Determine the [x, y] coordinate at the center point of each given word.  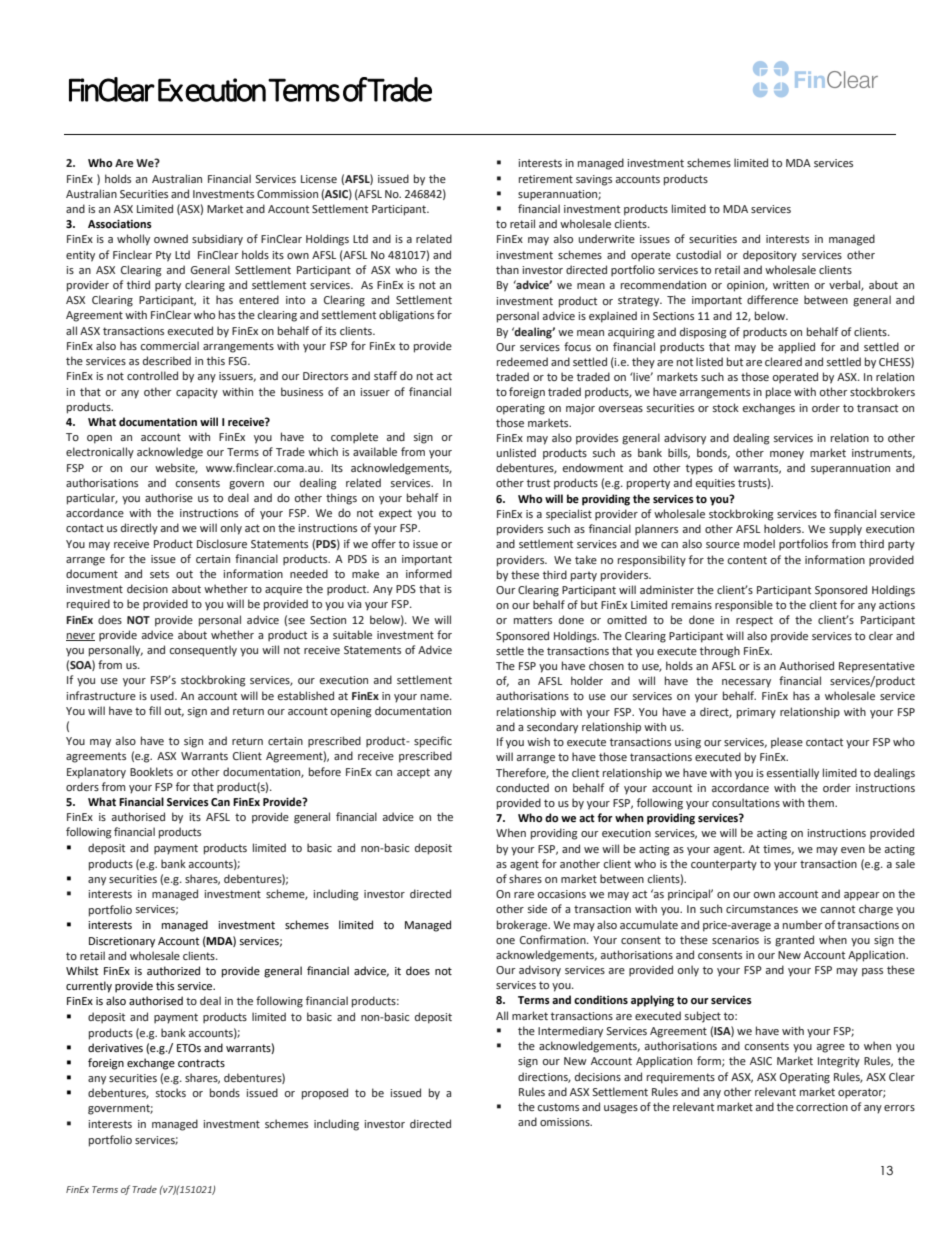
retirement [546, 179]
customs [558, 1107]
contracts [201, 1063]
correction [822, 1107]
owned [171, 238]
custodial [698, 254]
